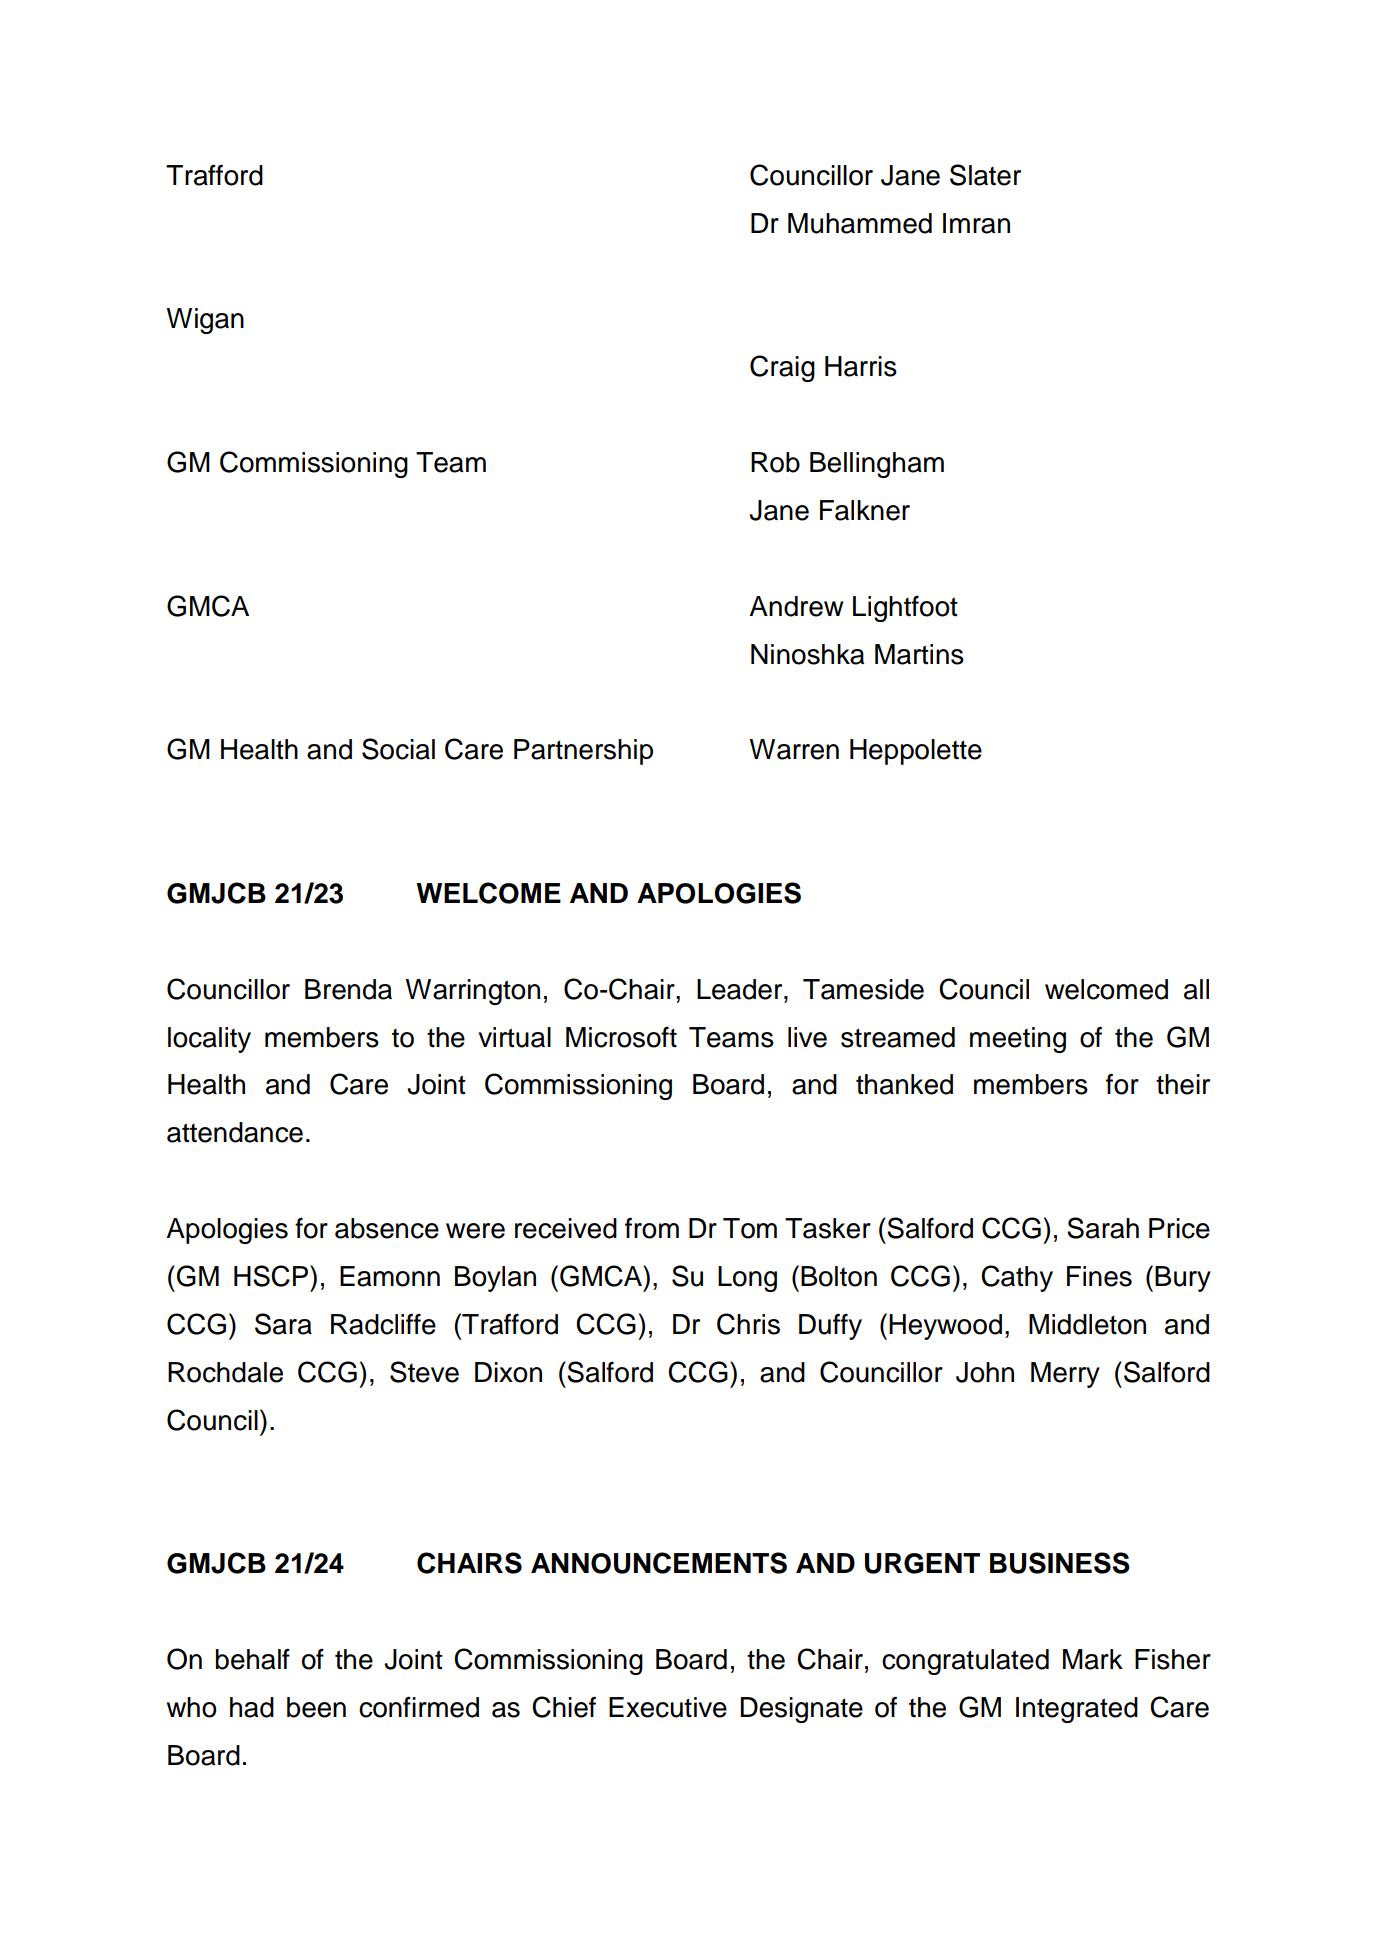  I want to click on Social, so click(398, 749).
